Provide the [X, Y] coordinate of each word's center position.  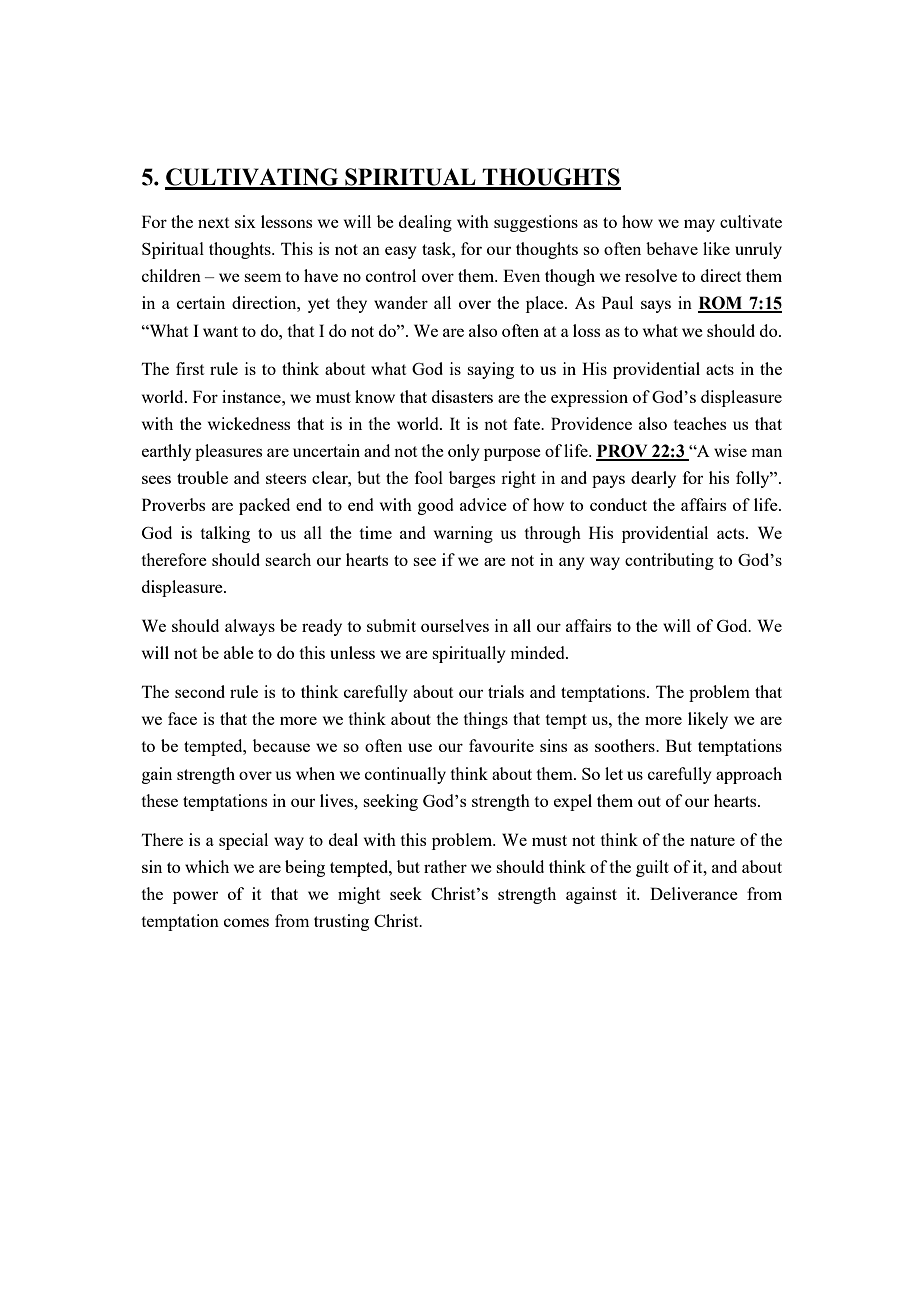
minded [538, 652]
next [213, 222]
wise [730, 450]
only [464, 452]
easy [401, 252]
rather [445, 866]
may [699, 225]
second [200, 691]
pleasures [228, 452]
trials [506, 691]
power [195, 897]
